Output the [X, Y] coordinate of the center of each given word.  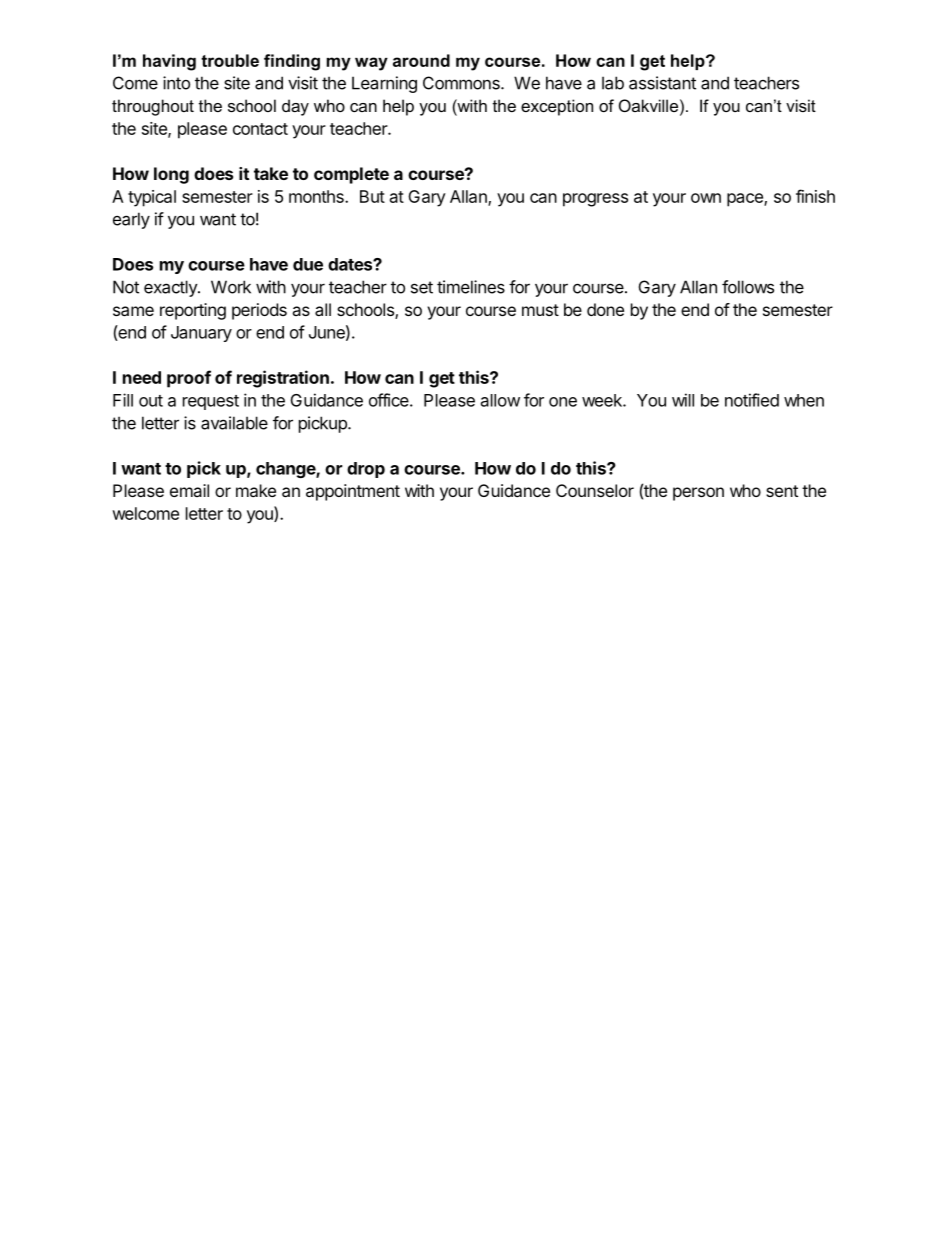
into [176, 83]
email [189, 490]
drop [366, 470]
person [698, 494]
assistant [662, 83]
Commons [462, 83]
